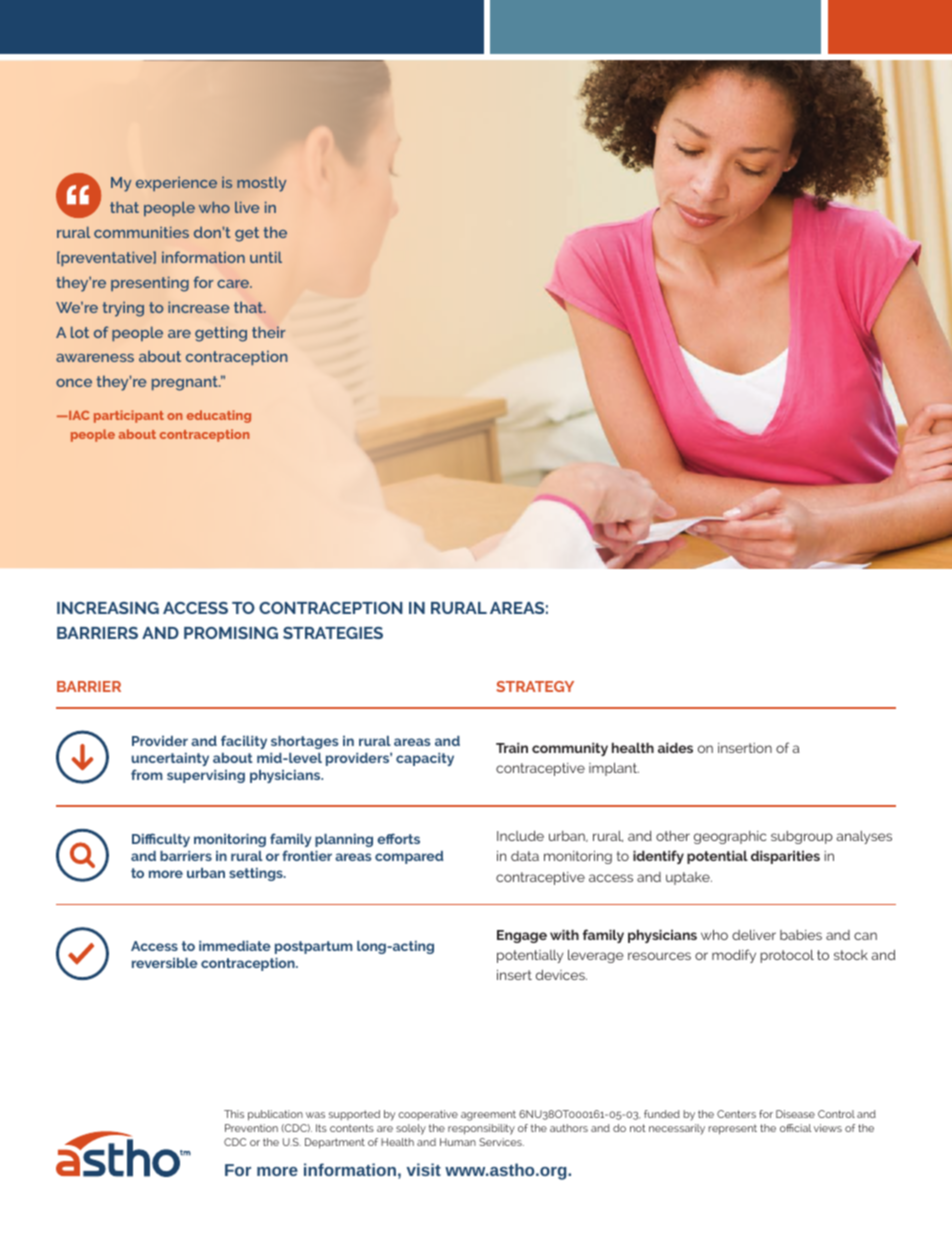 The height and width of the document is (1233, 952). Describe the element at coordinates (333, 633) in the document. I see `STRATEGIES` at that location.
